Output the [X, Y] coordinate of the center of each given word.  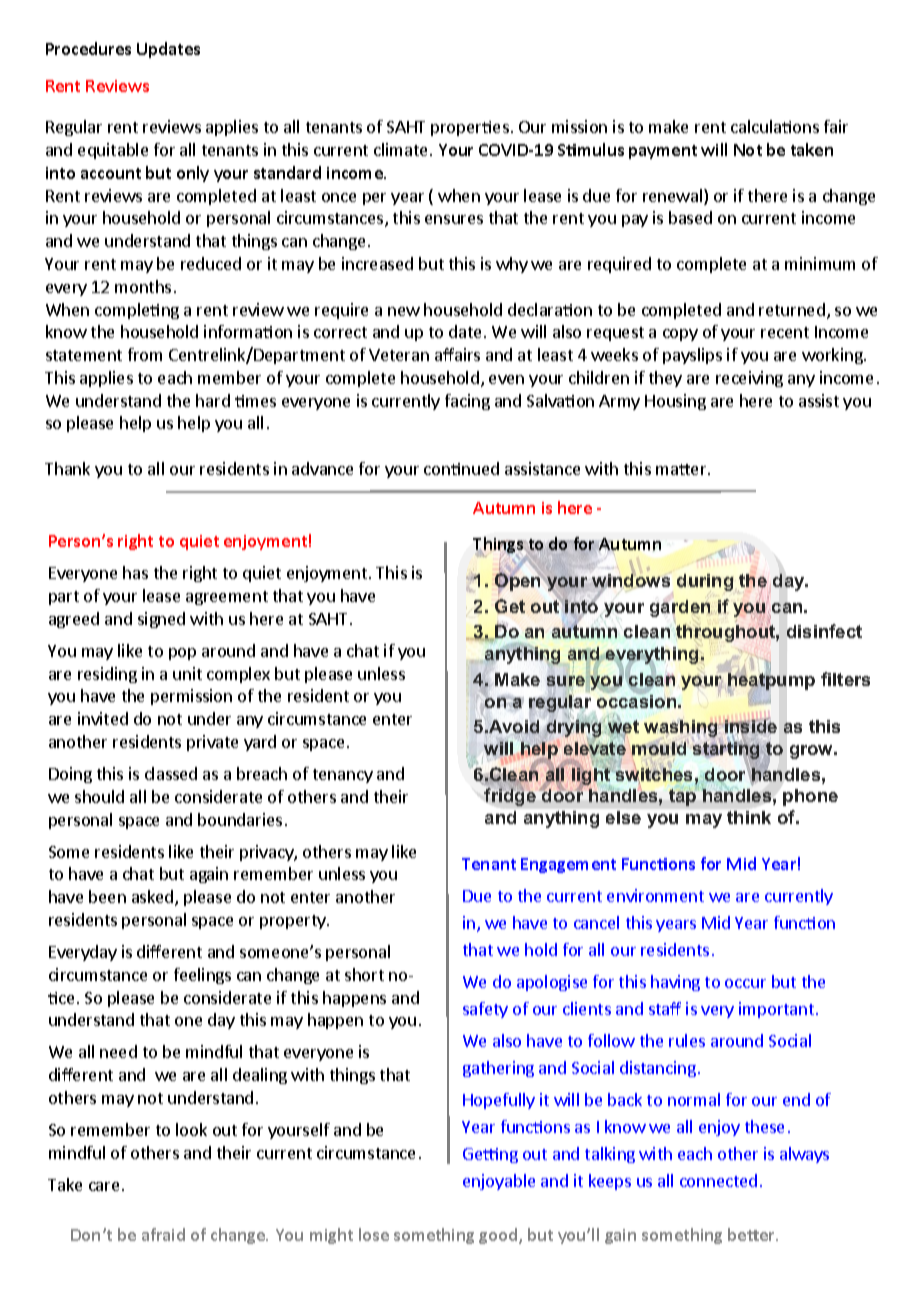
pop [182, 654]
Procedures [88, 48]
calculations [775, 126]
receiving [749, 379]
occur [745, 983]
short [364, 974]
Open [519, 582]
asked [154, 898]
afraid [163, 1234]
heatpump [770, 681]
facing [467, 402]
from [145, 354]
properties [470, 128]
